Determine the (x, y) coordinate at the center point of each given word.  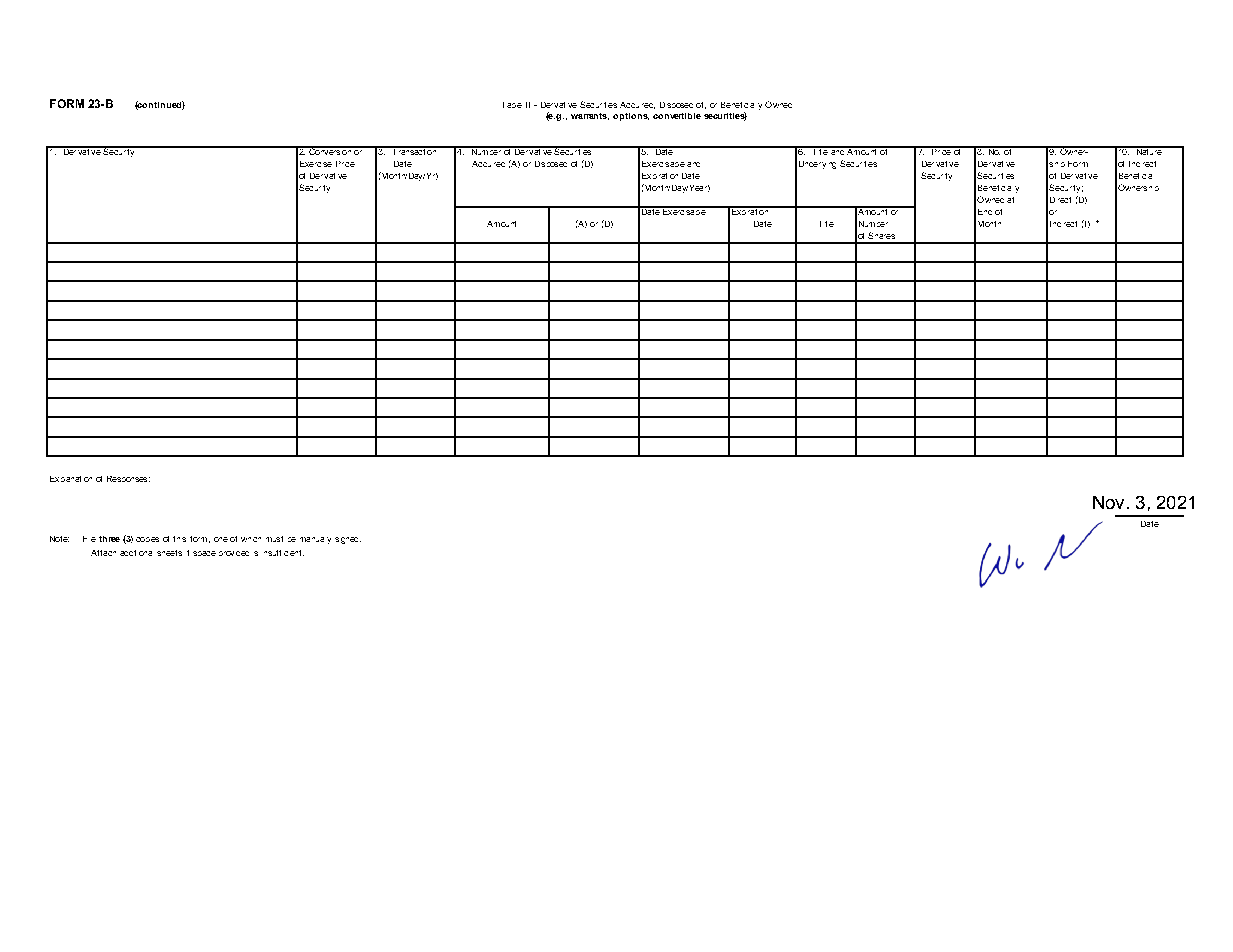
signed (348, 540)
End (985, 212)
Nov (1108, 502)
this (179, 539)
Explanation (71, 479)
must (274, 539)
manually (315, 540)
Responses (128, 479)
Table (512, 105)
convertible (677, 116)
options (631, 117)
